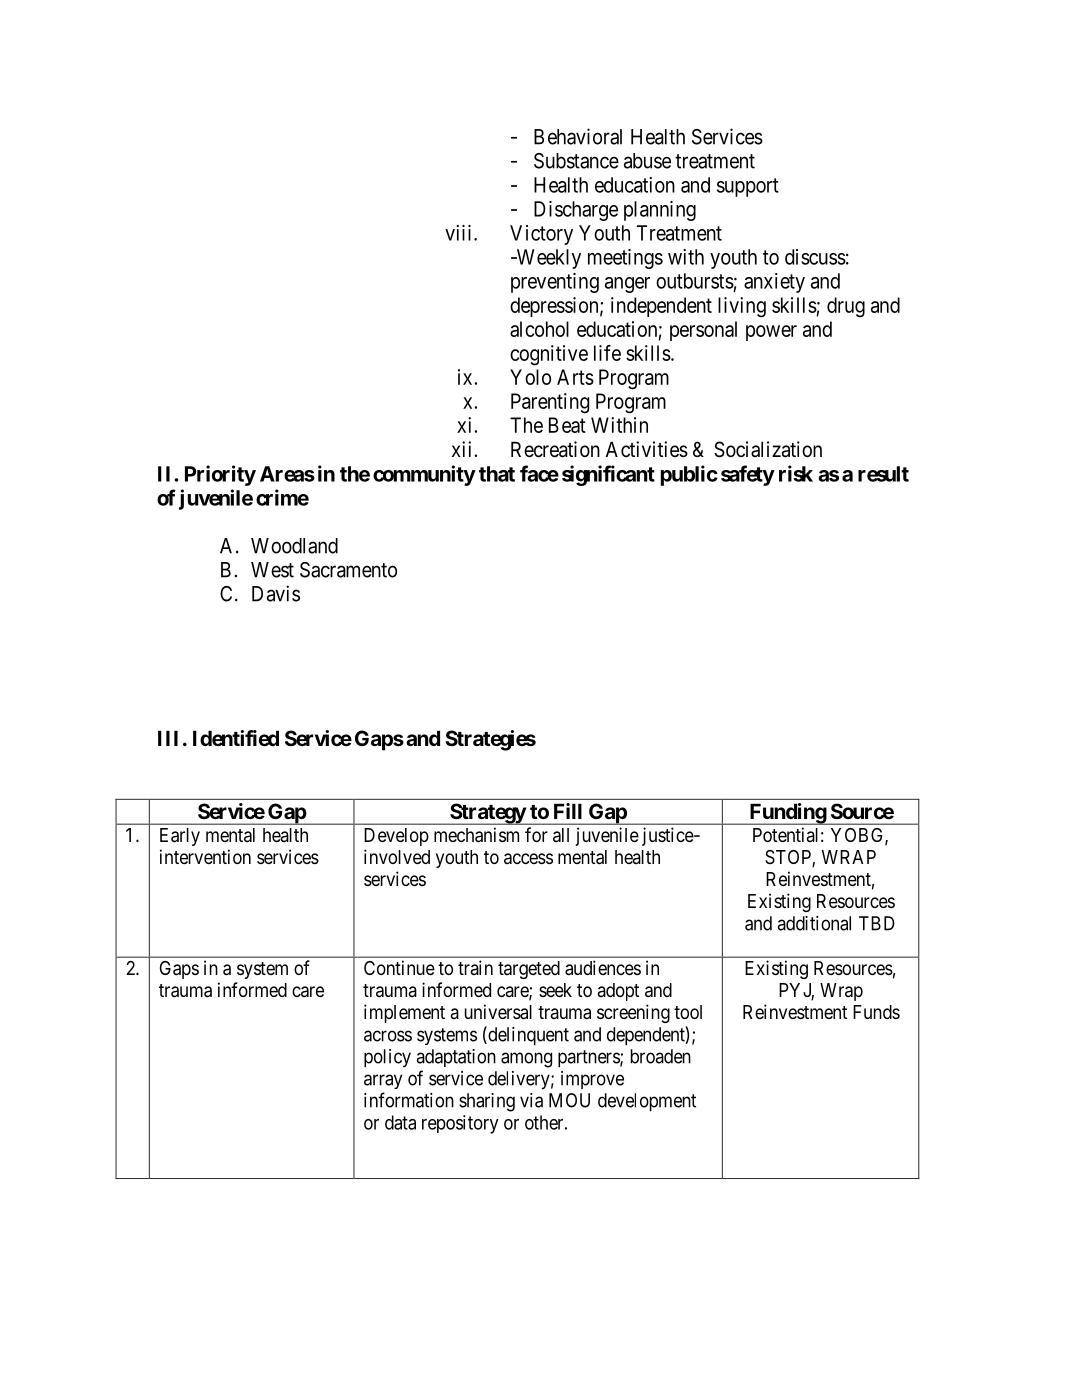  I want to click on Socialization, so click(768, 449).
